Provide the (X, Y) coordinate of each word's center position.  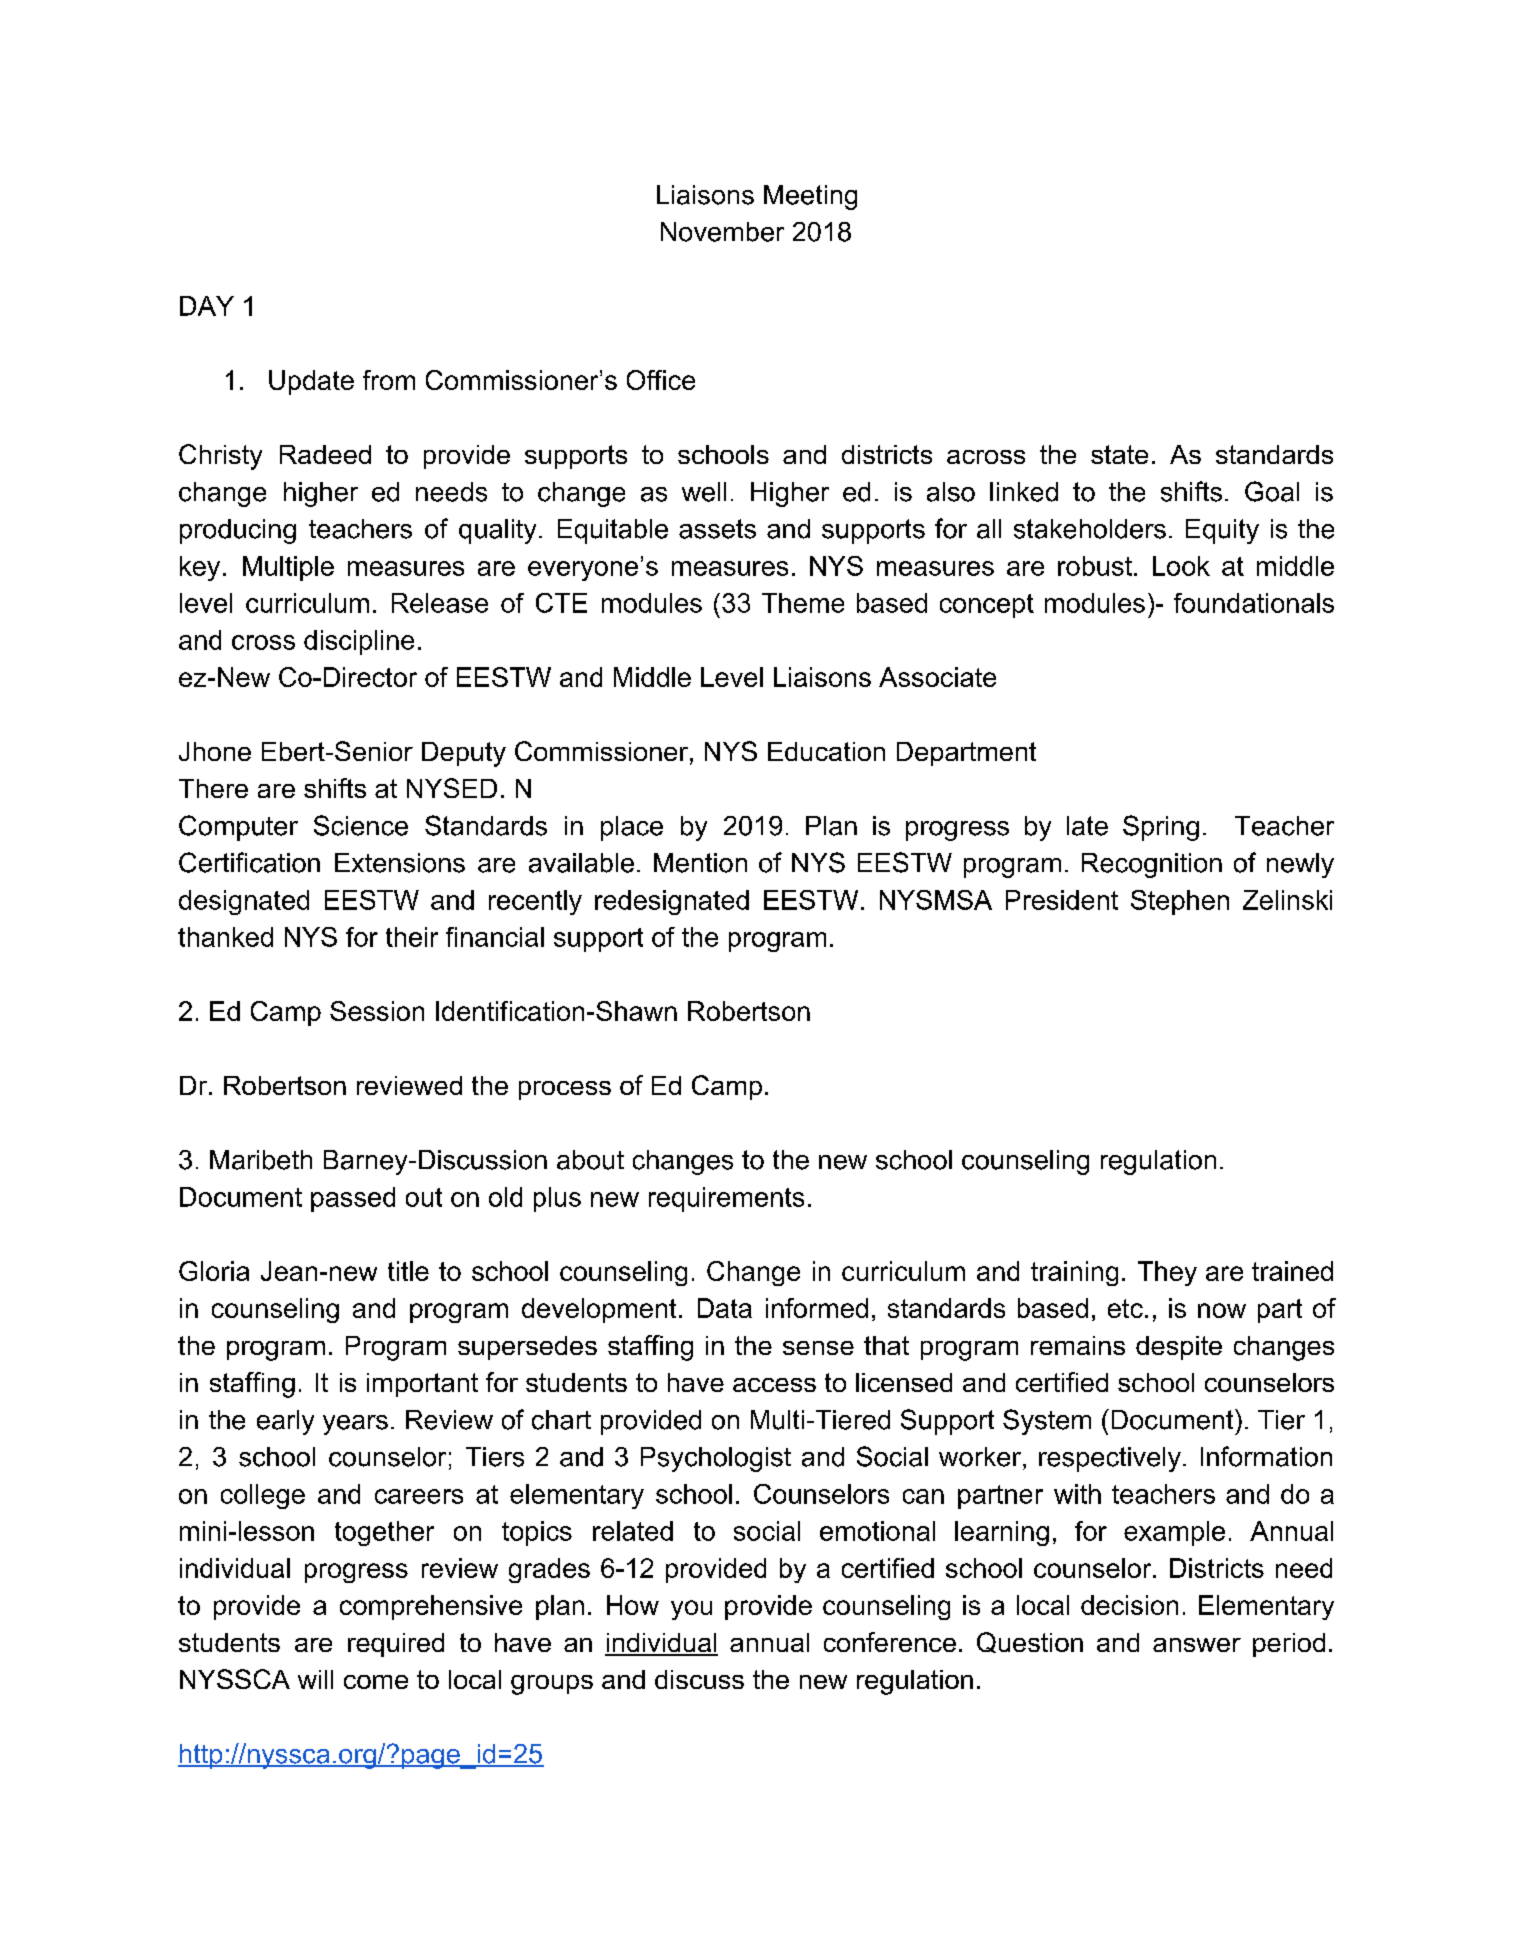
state (1119, 454)
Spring (1161, 828)
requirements (726, 1199)
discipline (359, 642)
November (722, 232)
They (1167, 1273)
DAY (207, 306)
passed (353, 1199)
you (691, 1610)
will (315, 1679)
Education (826, 751)
